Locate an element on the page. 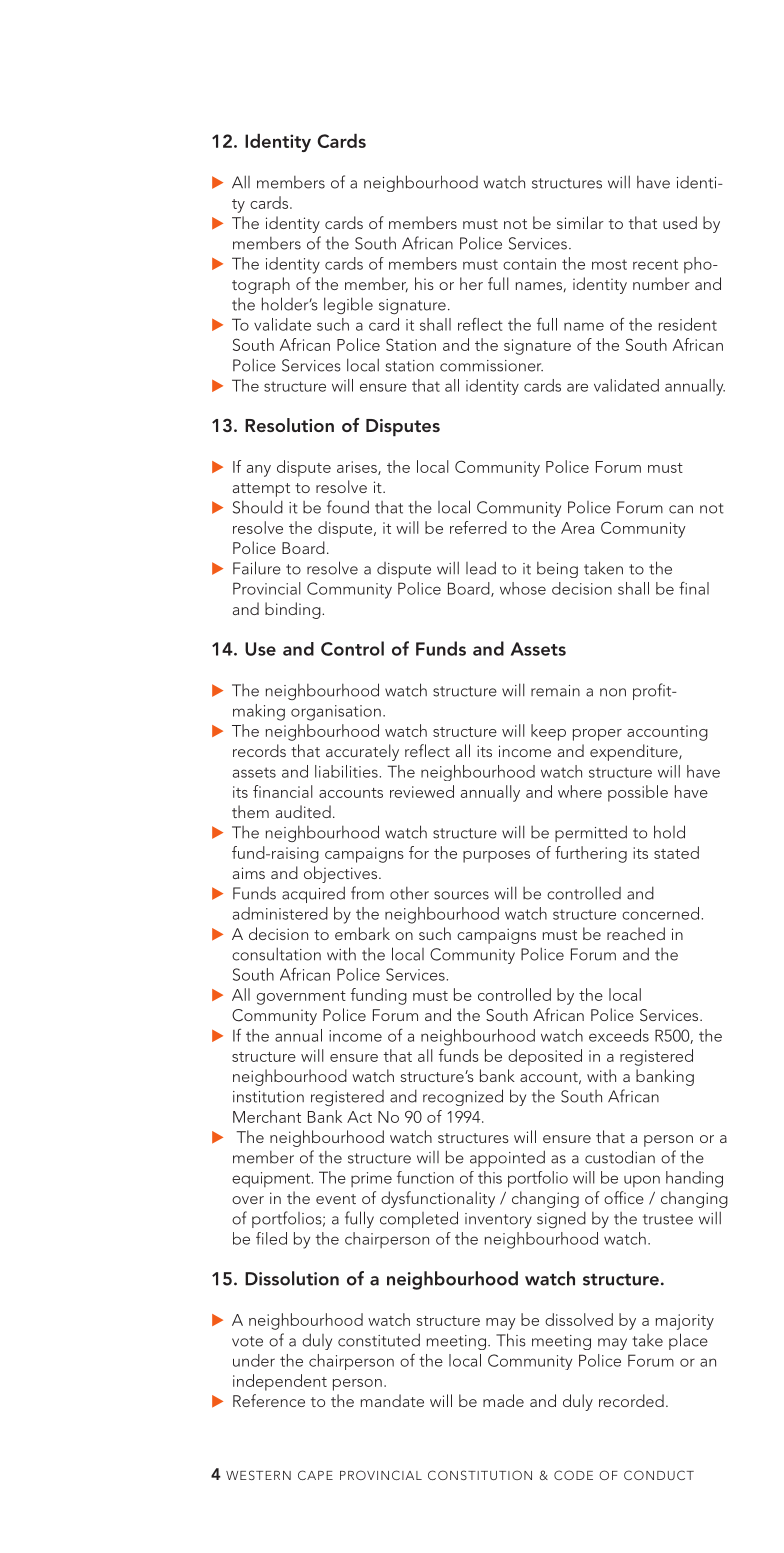 This page has width=784, height=1553. lead is located at coordinates (481, 568).
